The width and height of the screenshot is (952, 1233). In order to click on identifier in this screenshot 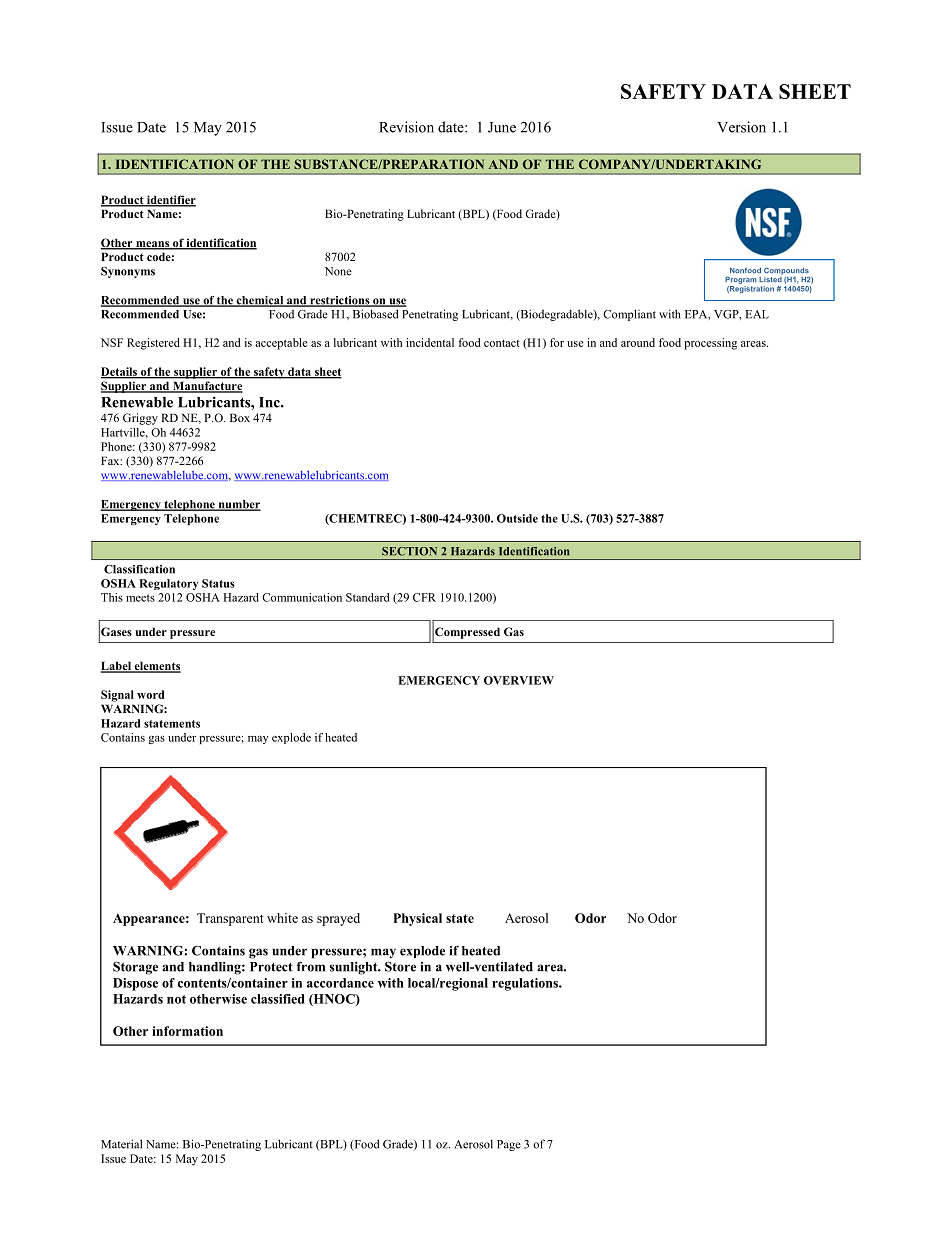, I will do `click(170, 201)`.
